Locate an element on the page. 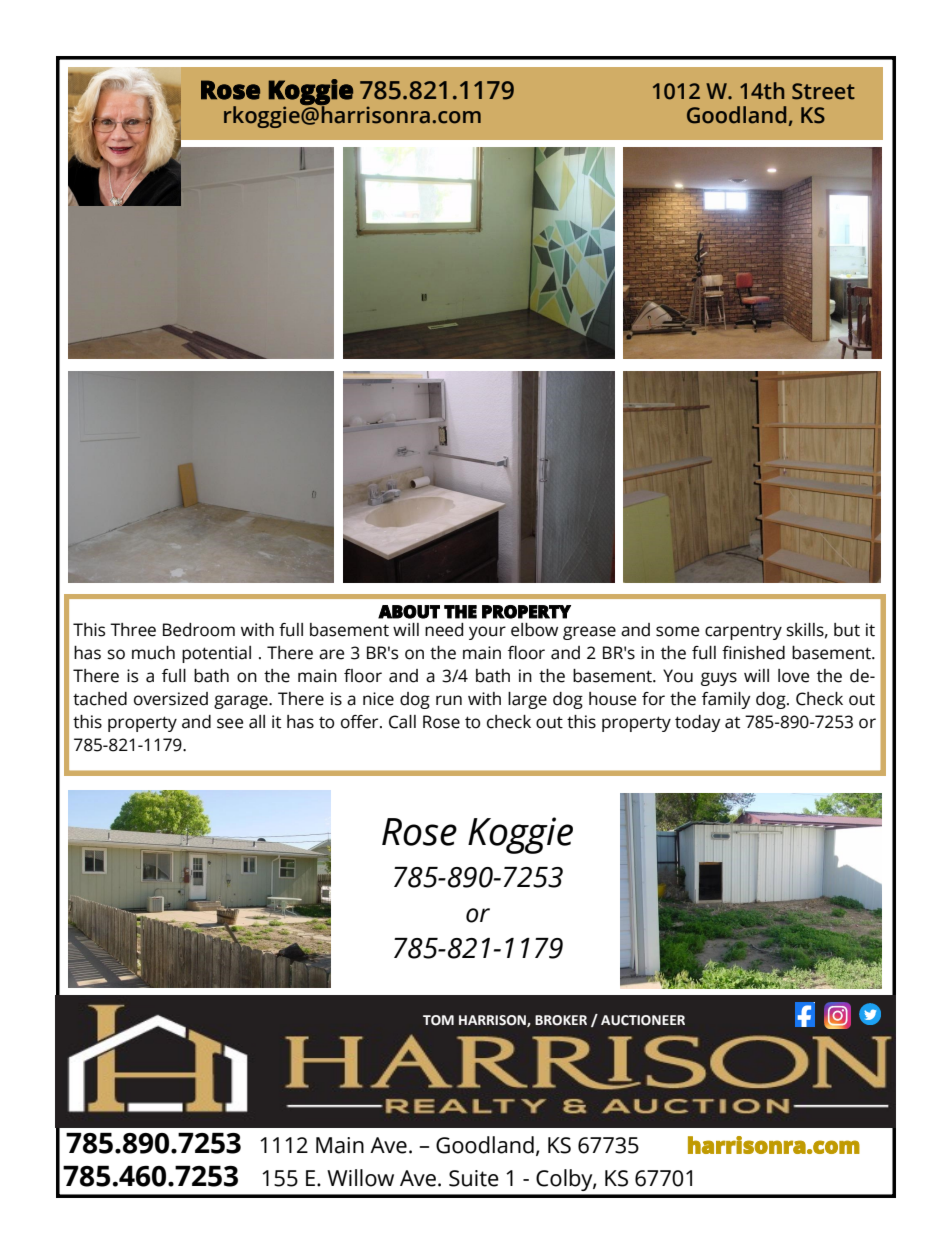  your is located at coordinates (487, 633).
